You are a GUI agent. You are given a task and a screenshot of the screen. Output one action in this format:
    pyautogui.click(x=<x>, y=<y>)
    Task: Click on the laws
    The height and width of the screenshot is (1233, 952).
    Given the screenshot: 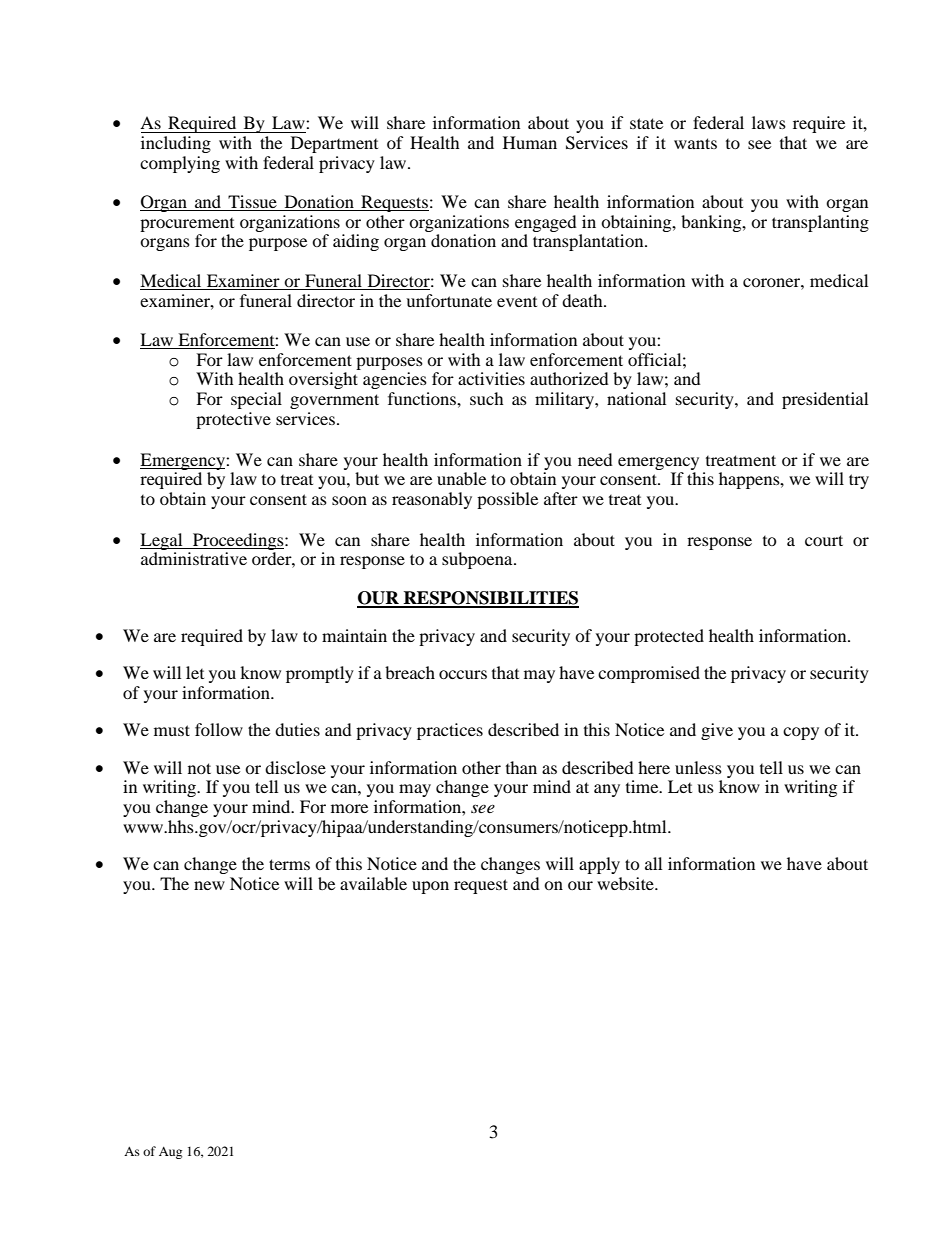 What is the action you would take?
    pyautogui.click(x=769, y=122)
